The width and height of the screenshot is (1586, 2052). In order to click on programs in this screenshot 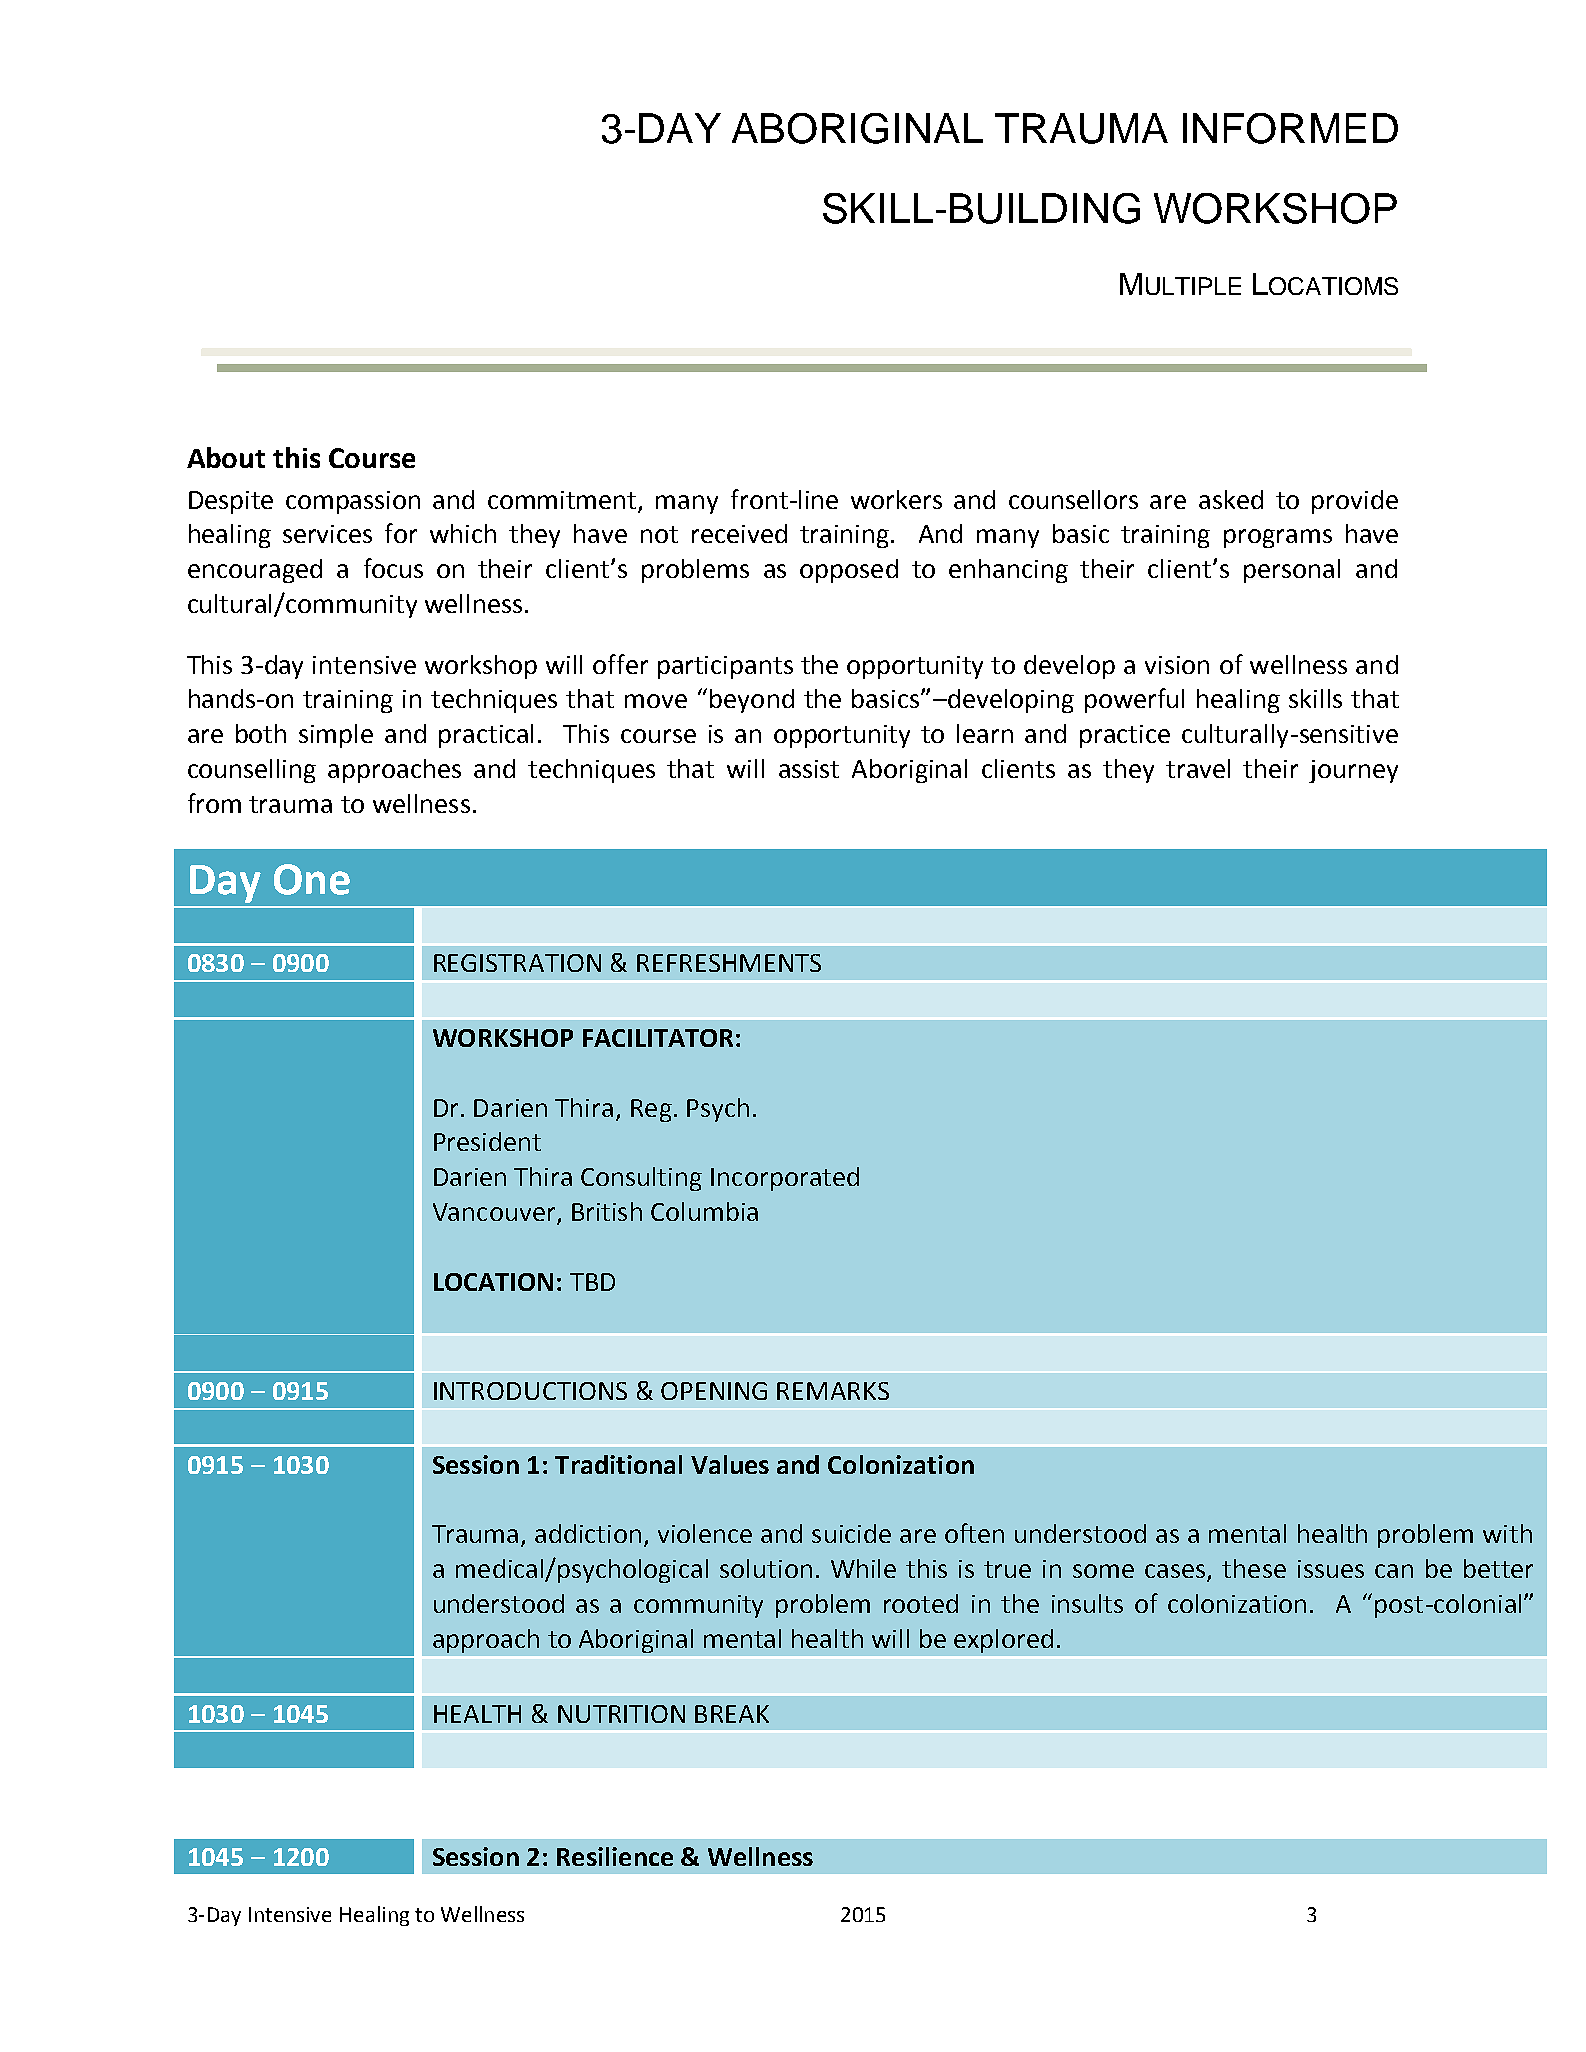, I will do `click(1278, 538)`.
